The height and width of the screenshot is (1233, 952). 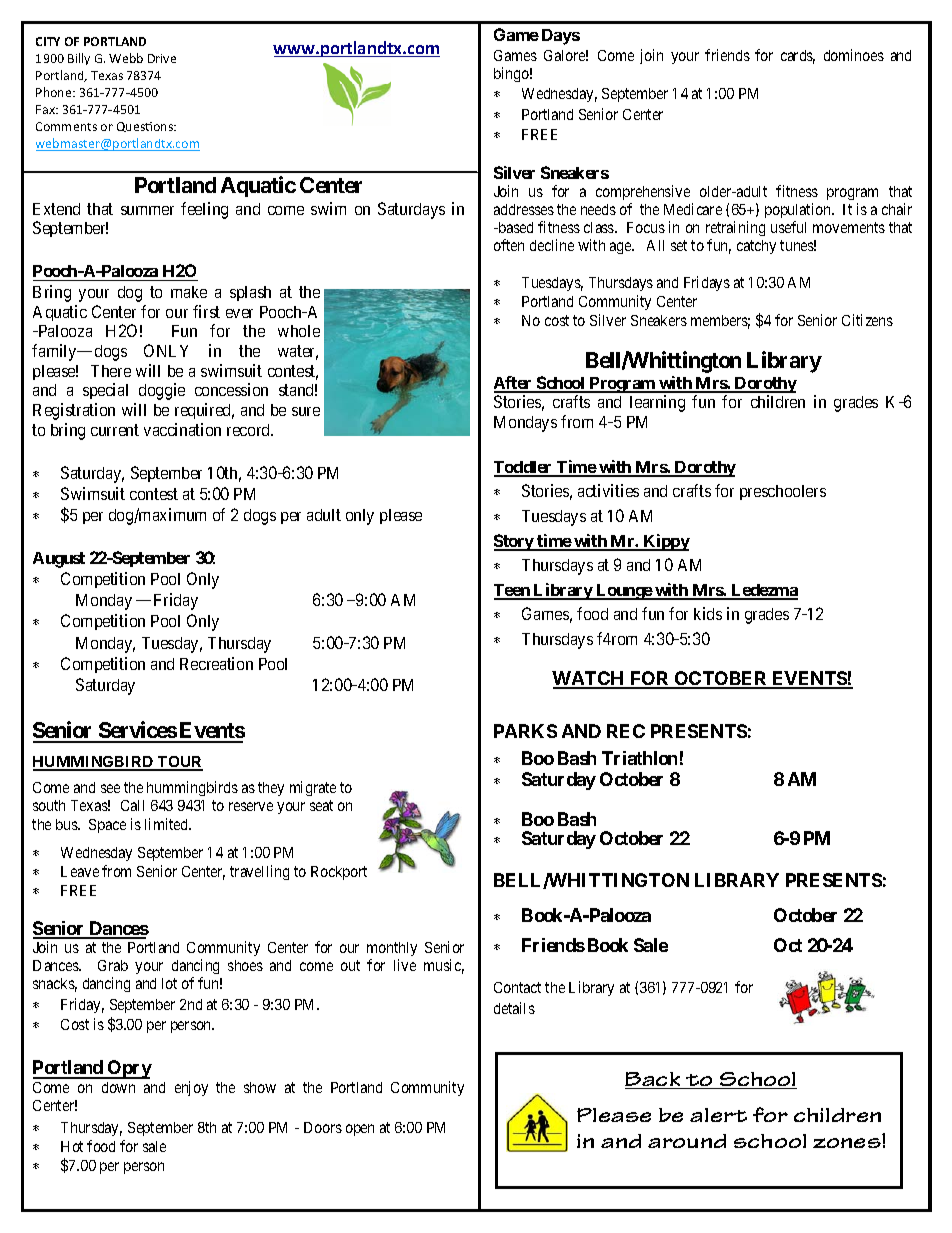 I want to click on After, so click(x=514, y=384).
